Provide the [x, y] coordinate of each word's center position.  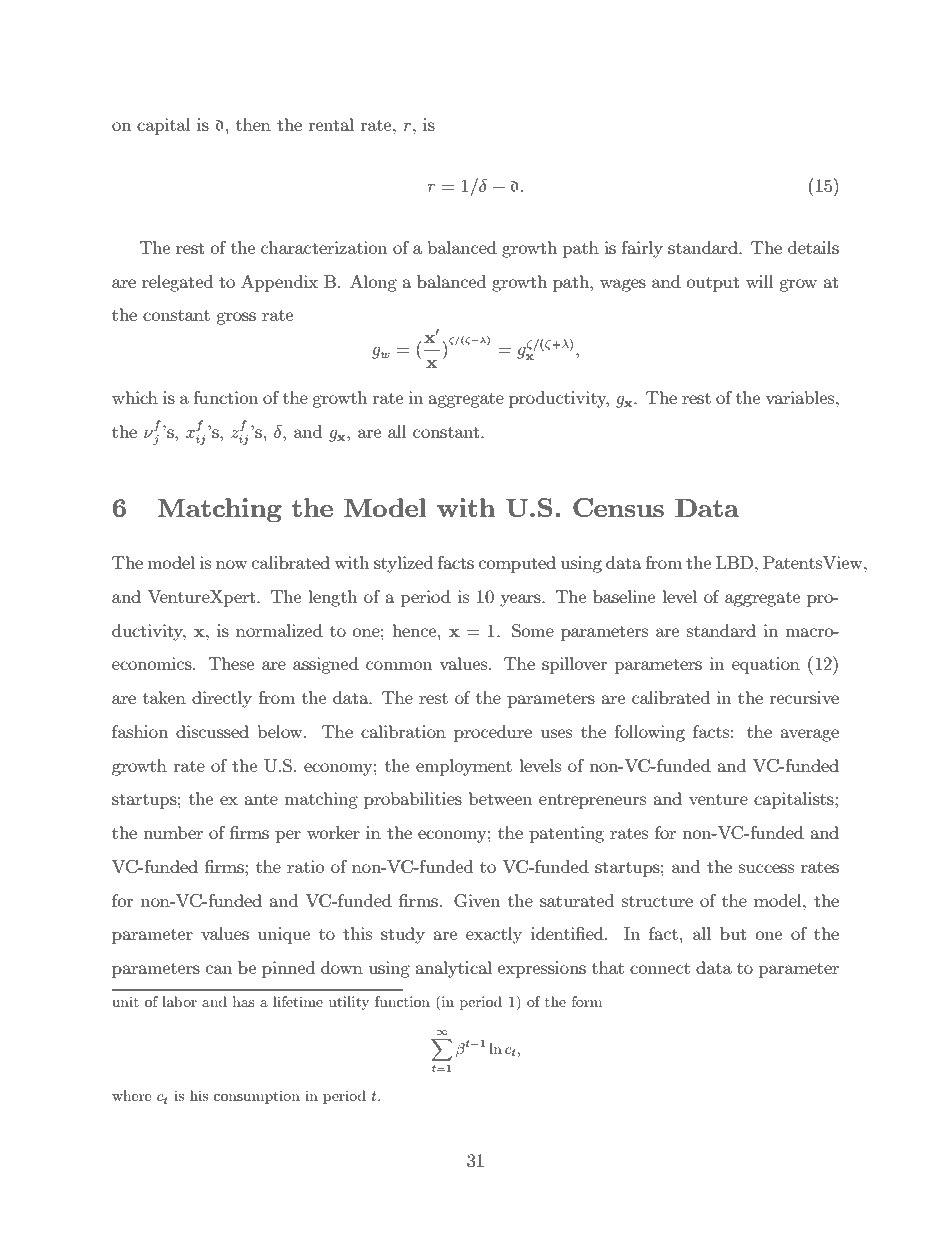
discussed [212, 731]
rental [331, 124]
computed [517, 564]
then [253, 124]
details [813, 247]
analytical [453, 969]
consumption [257, 1097]
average [809, 735]
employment [464, 767]
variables [801, 397]
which [135, 397]
